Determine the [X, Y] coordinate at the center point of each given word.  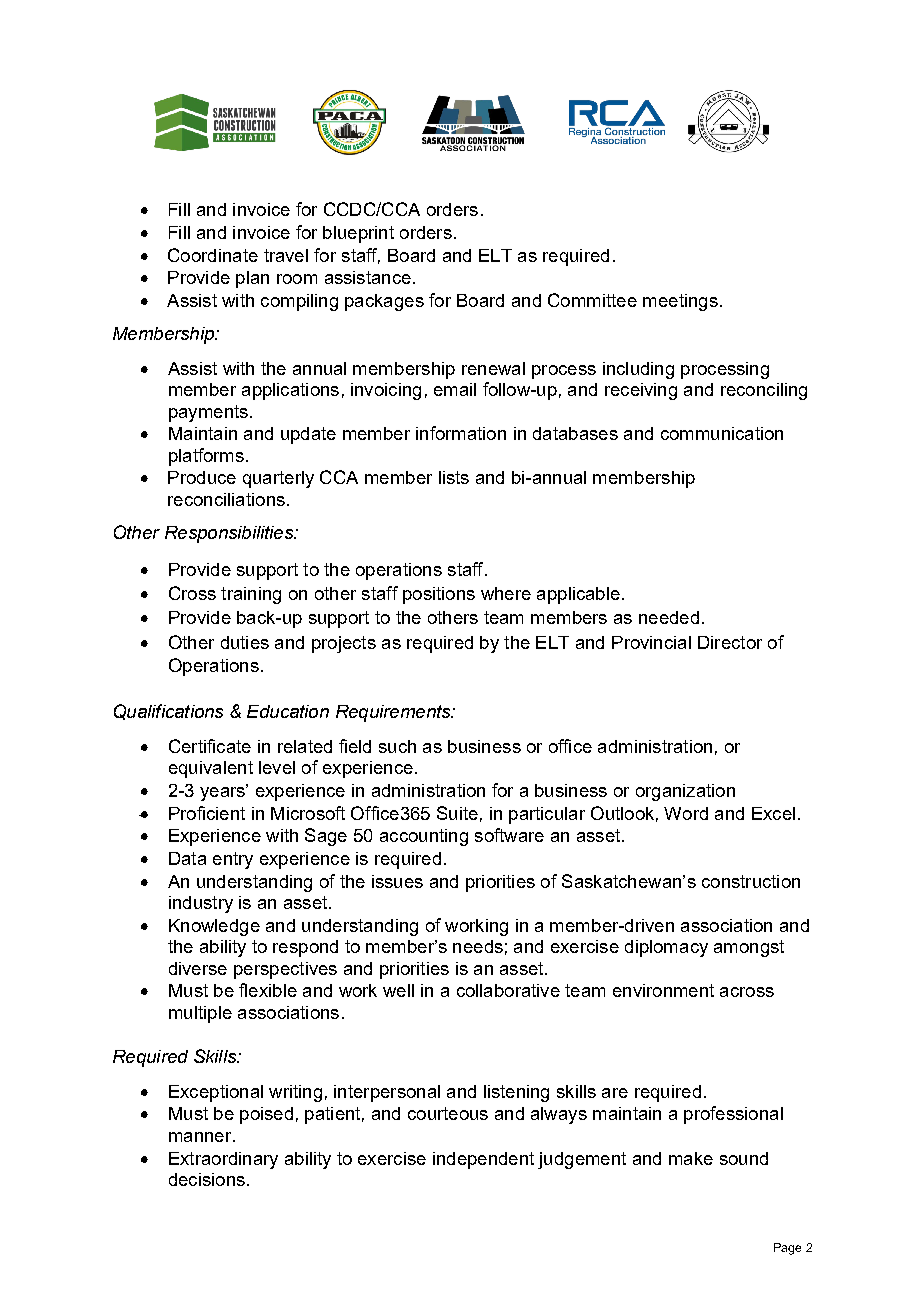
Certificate [210, 746]
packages [384, 302]
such [397, 746]
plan [252, 279]
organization [685, 792]
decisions [207, 1179]
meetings [680, 302]
